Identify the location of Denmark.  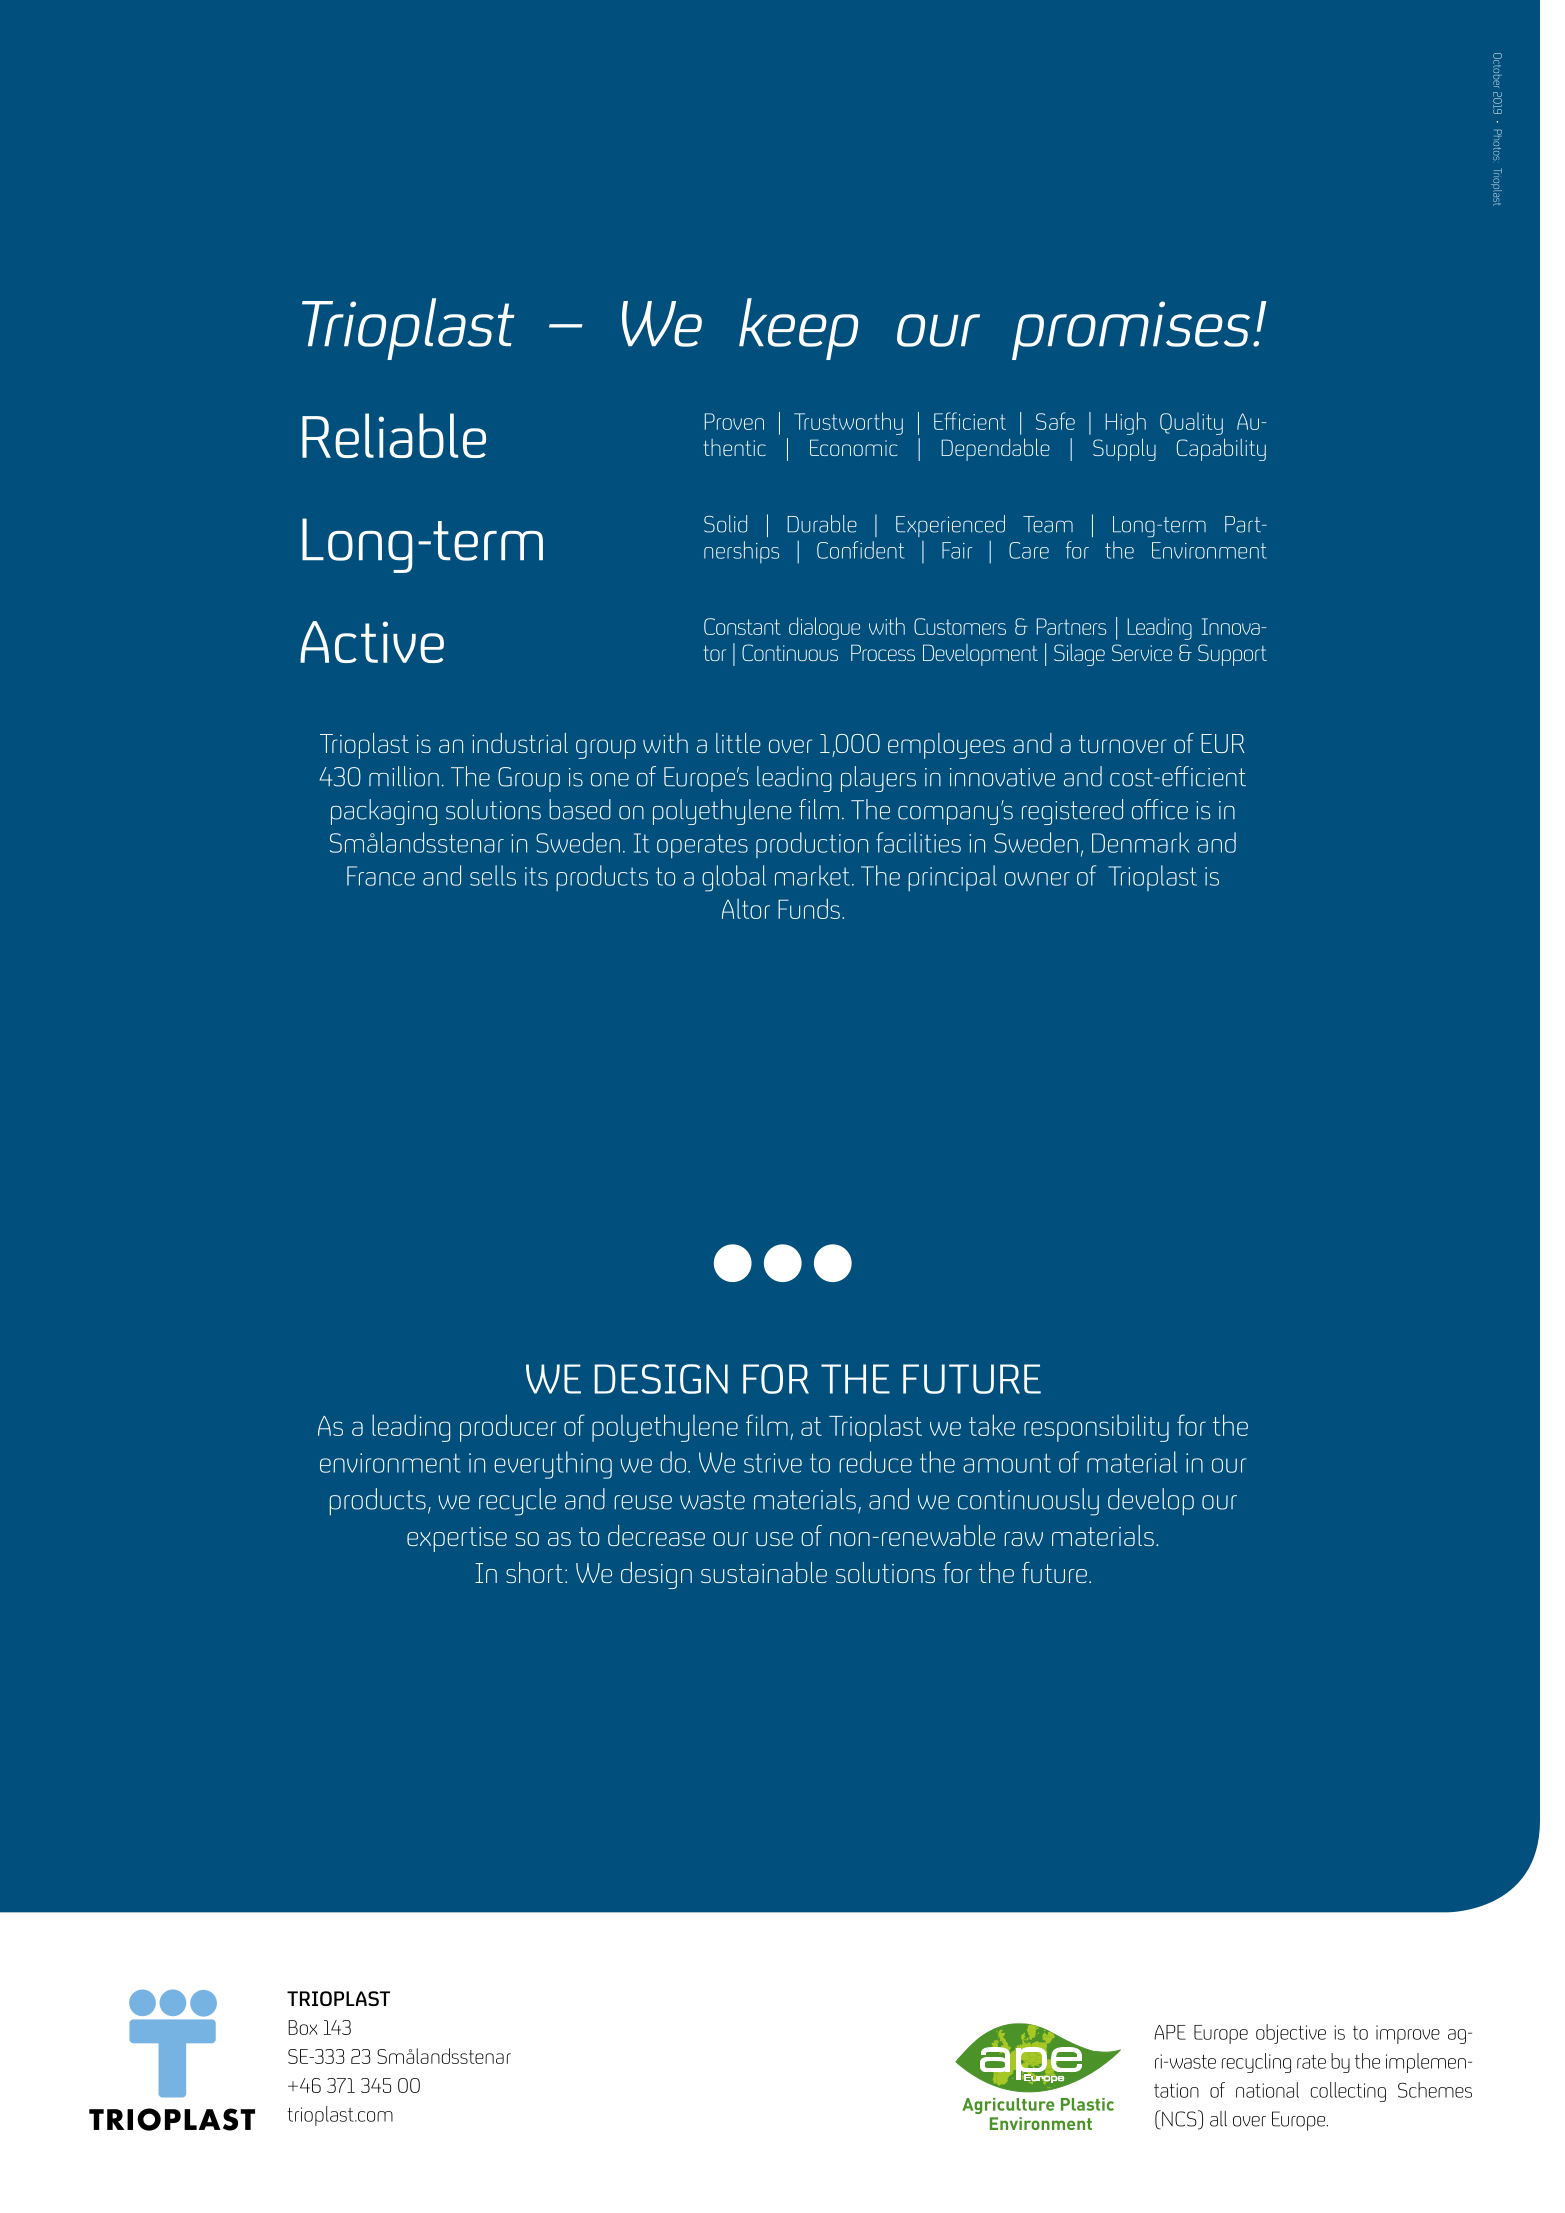
(1140, 842).
